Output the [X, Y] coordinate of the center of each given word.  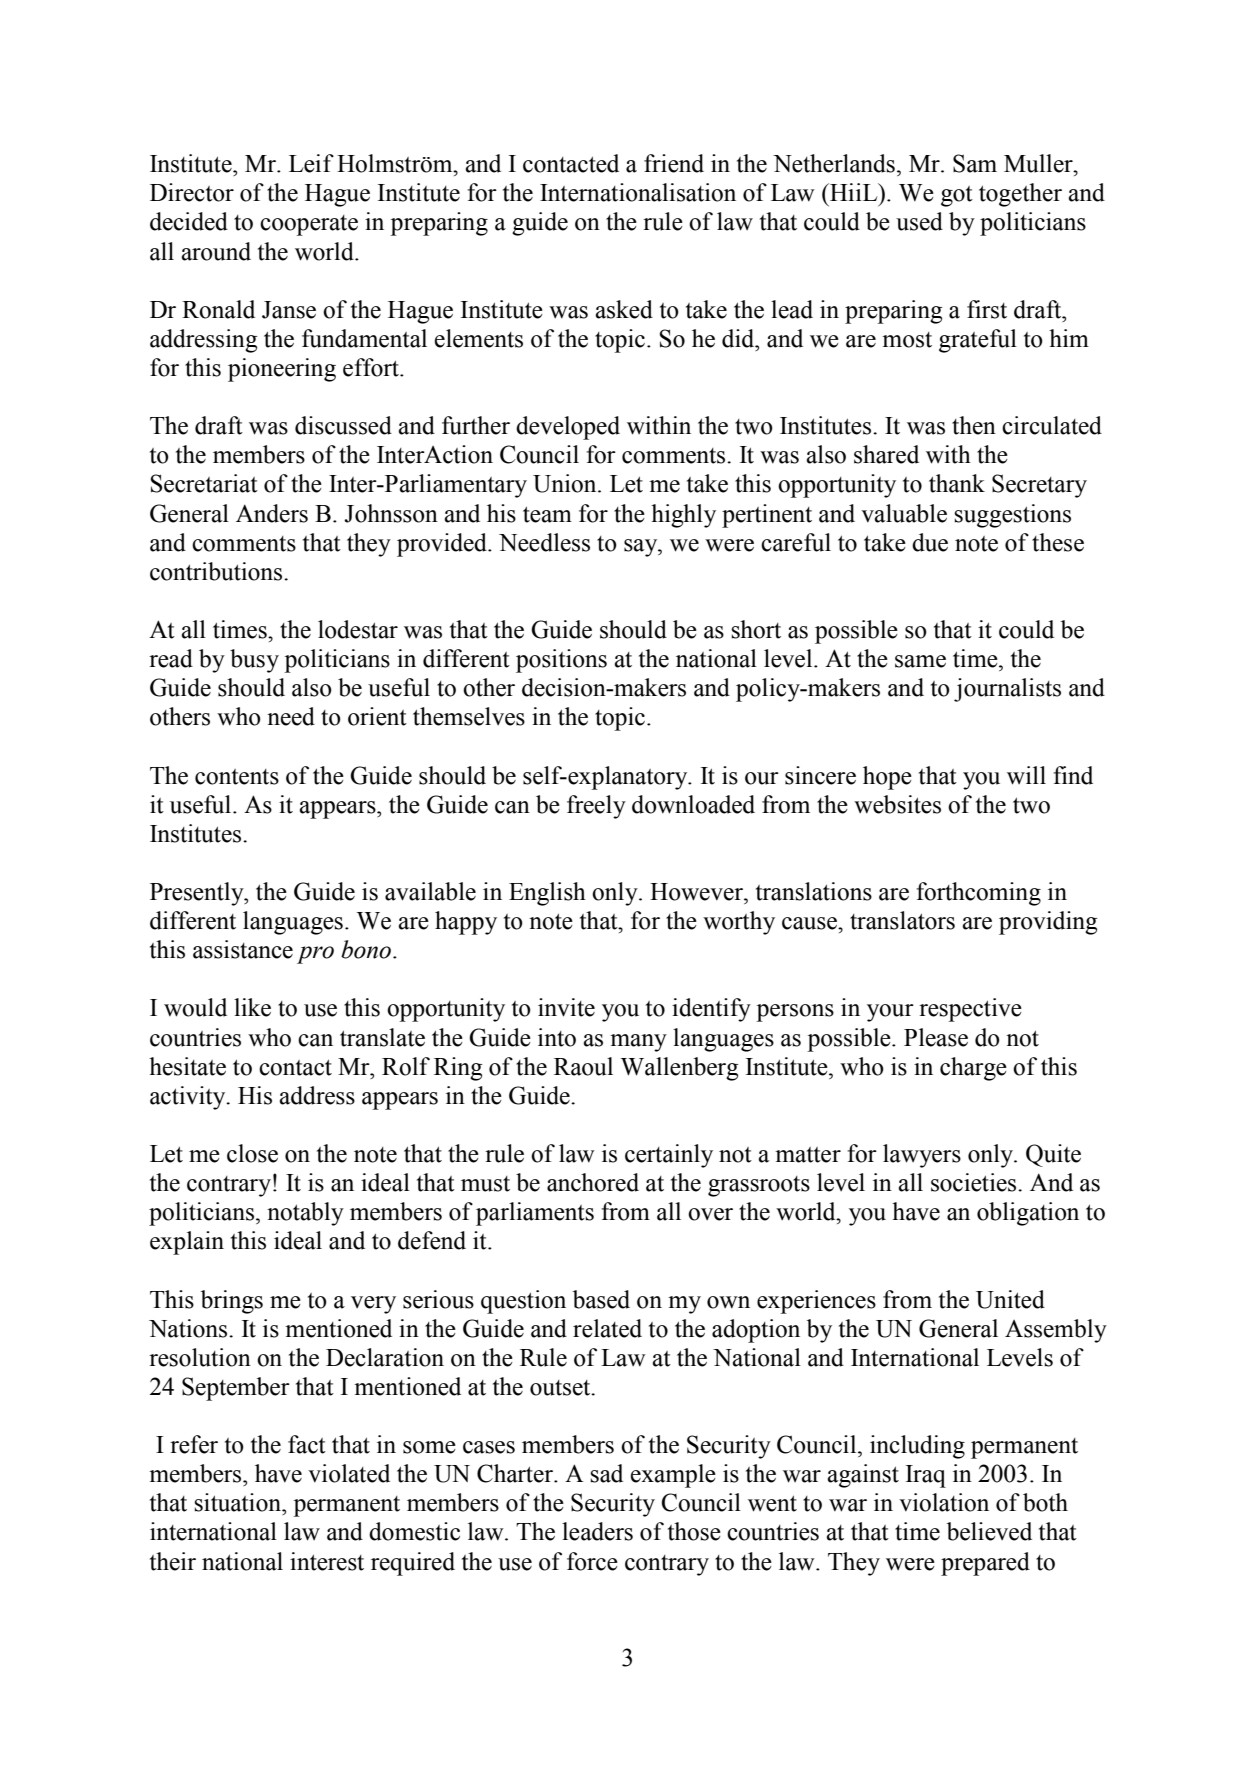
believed [989, 1531]
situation [238, 1502]
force [592, 1561]
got [957, 196]
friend [674, 163]
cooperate [309, 225]
